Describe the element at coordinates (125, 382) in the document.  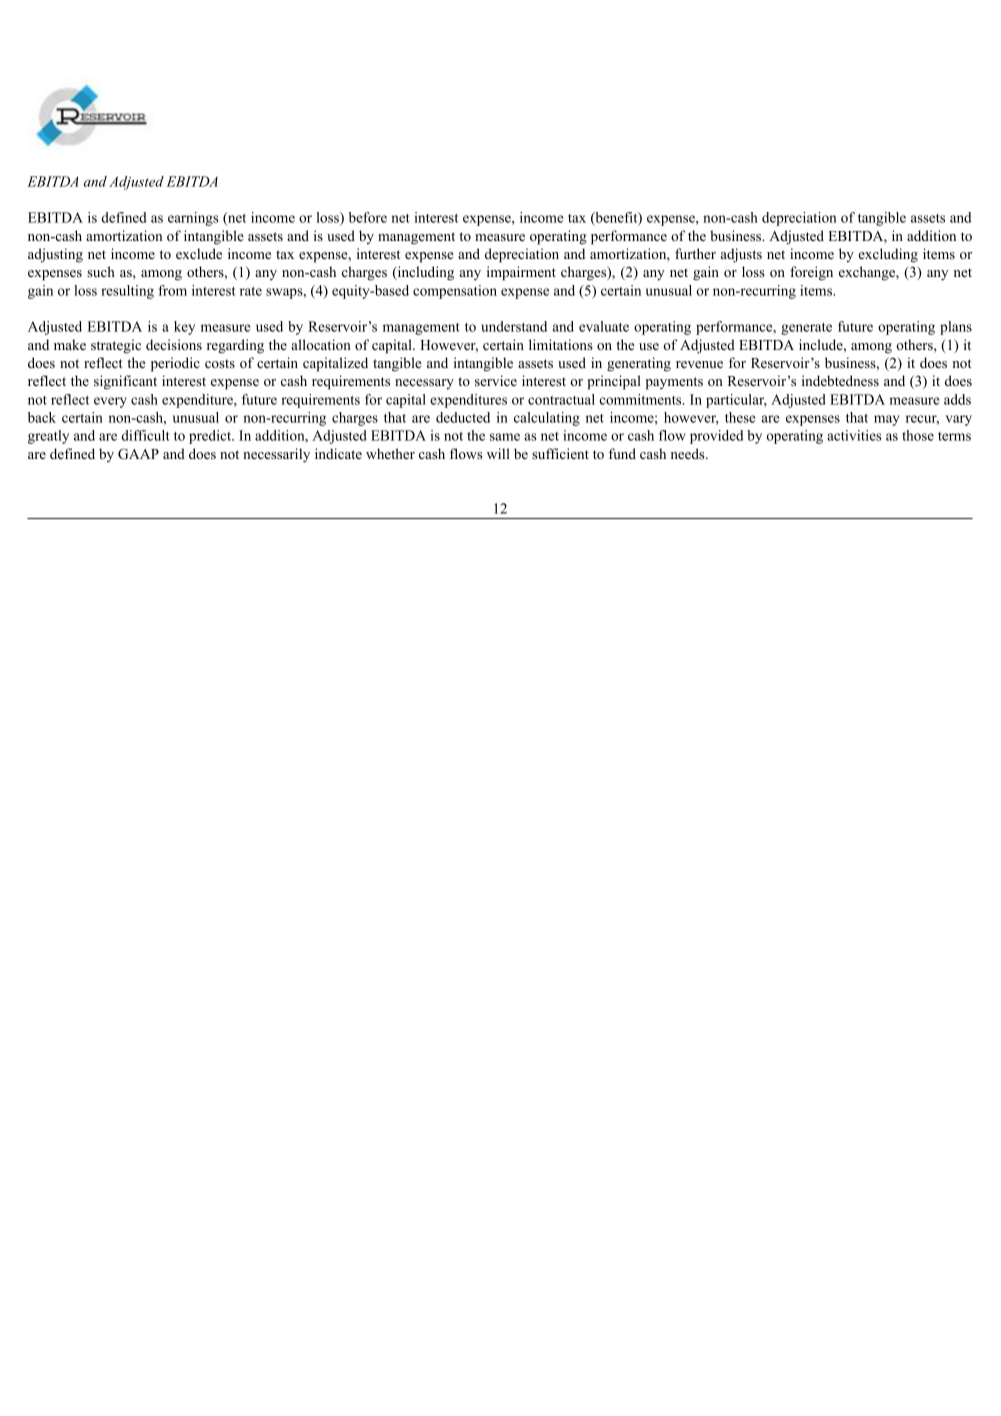
I see `significant` at that location.
